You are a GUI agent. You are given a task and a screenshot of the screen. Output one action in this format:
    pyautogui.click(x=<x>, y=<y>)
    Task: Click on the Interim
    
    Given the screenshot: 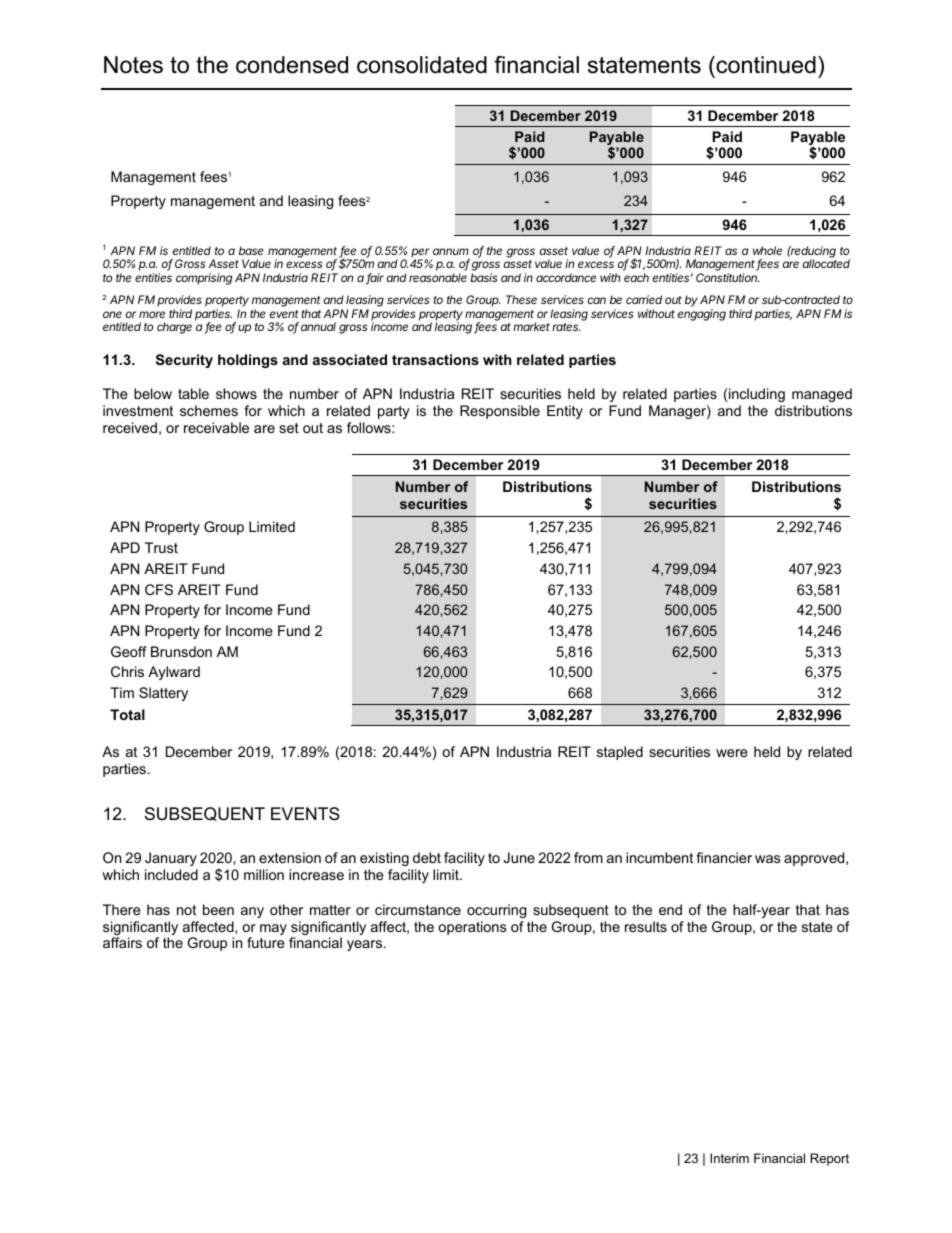 What is the action you would take?
    pyautogui.click(x=729, y=1158)
